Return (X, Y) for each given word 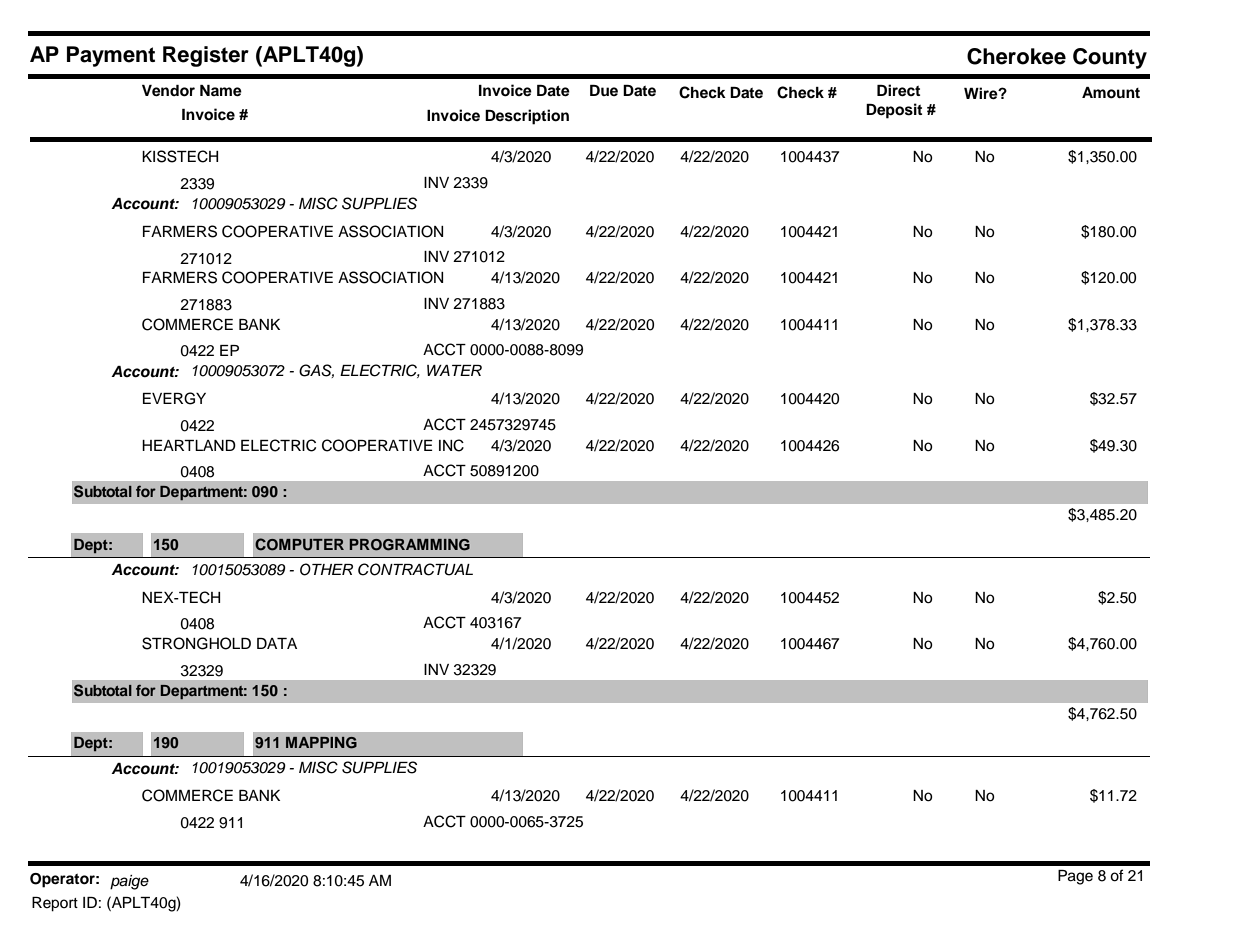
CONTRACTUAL (415, 569)
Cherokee (1016, 56)
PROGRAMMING (410, 545)
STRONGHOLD (196, 643)
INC (451, 445)
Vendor (168, 91)
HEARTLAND (189, 445)
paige (129, 882)
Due (604, 90)
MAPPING (321, 743)
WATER (454, 370)
